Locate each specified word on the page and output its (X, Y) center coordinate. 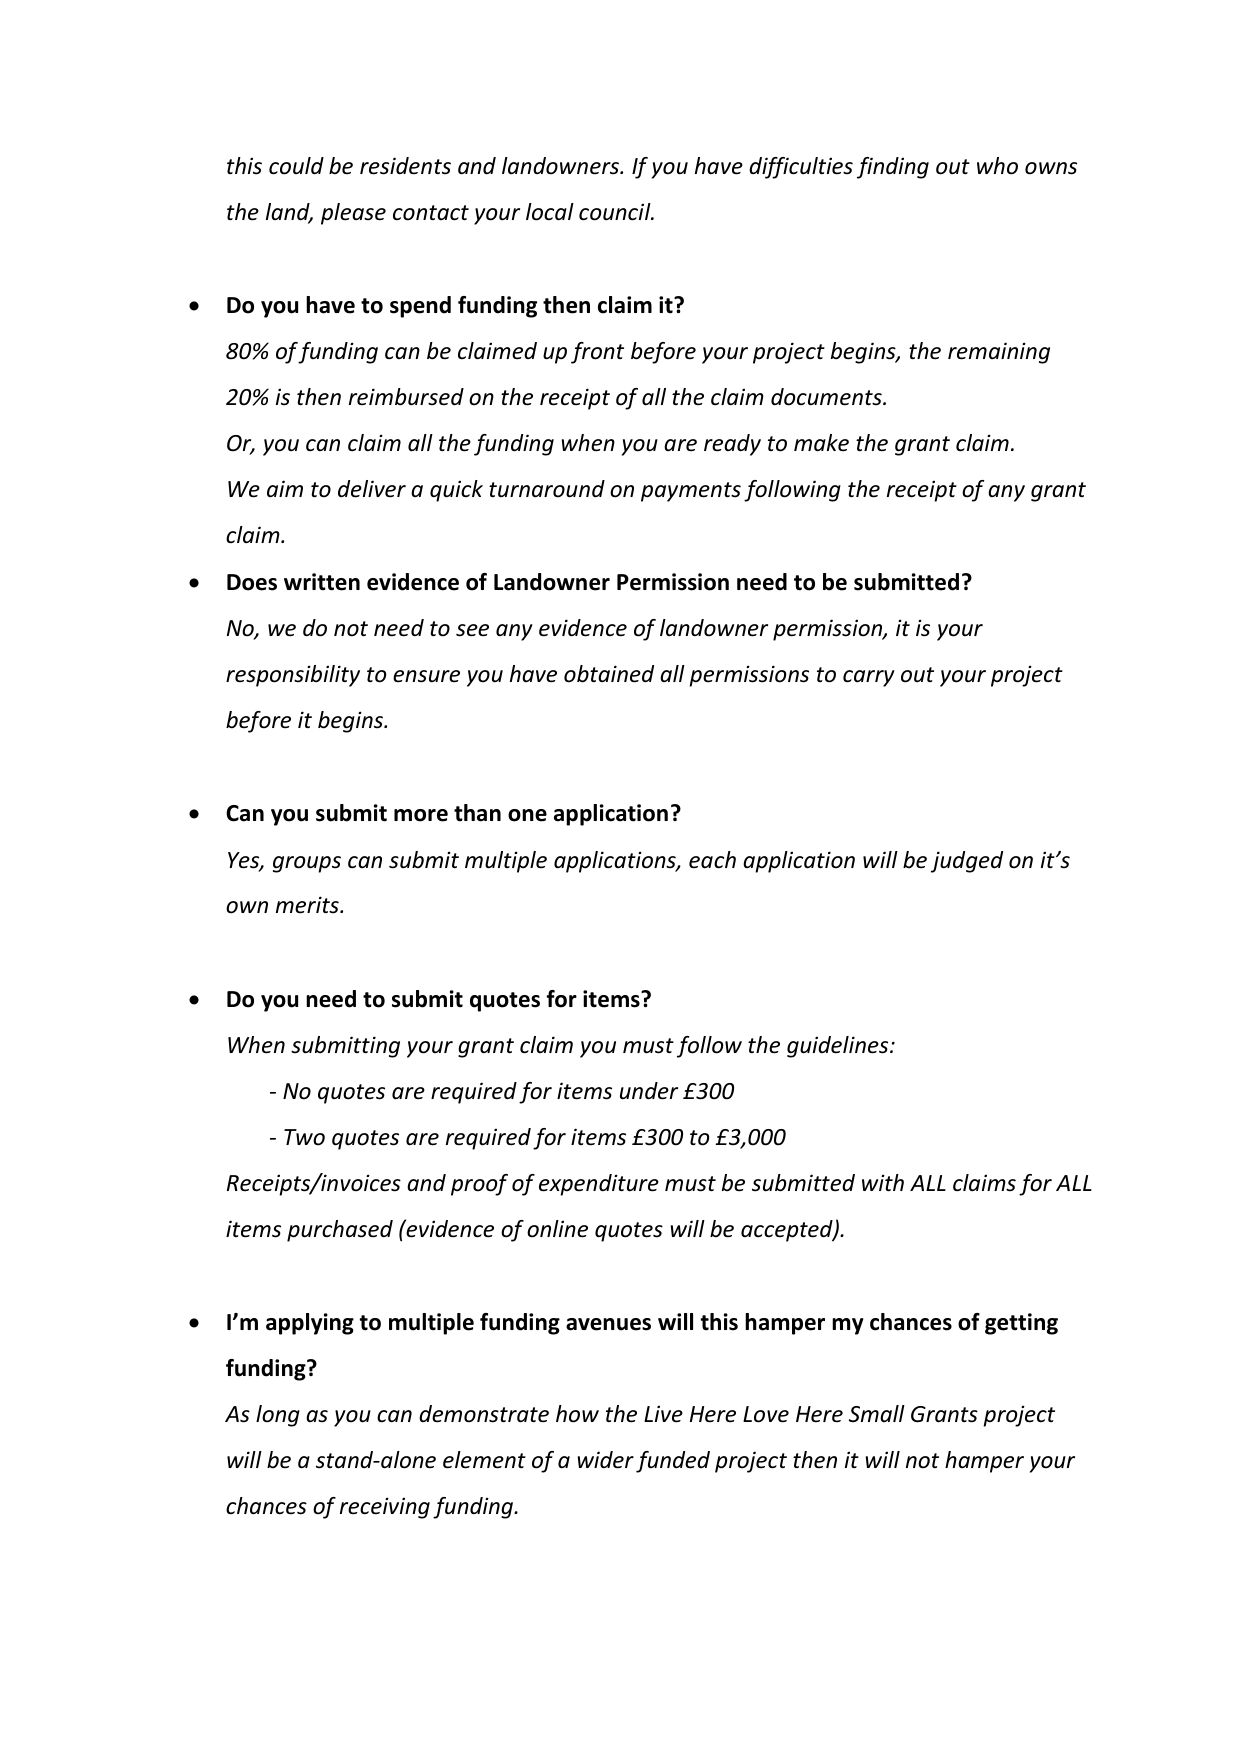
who (997, 166)
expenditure (599, 1185)
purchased (340, 1231)
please (353, 214)
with (883, 1182)
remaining (999, 353)
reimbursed (406, 397)
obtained (609, 674)
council (616, 212)
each (712, 860)
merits (308, 905)
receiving (385, 1508)
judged (967, 862)
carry (869, 678)
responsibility (293, 676)
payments (691, 492)
